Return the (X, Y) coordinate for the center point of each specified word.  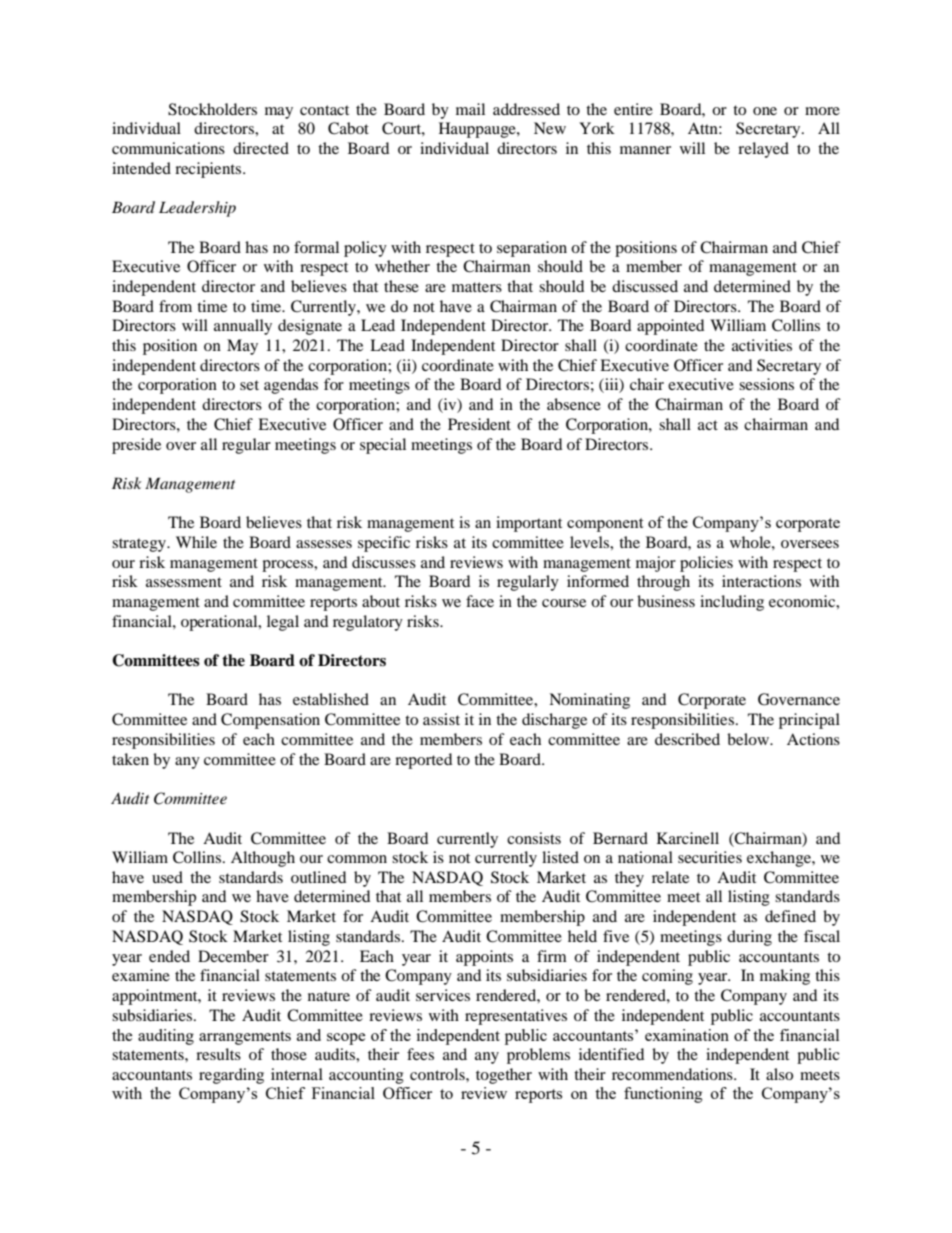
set (249, 385)
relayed (763, 150)
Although (263, 859)
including (732, 603)
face (480, 601)
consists (534, 838)
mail (470, 109)
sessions (766, 384)
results (218, 1054)
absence (574, 404)
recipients (209, 170)
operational (220, 623)
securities (710, 857)
